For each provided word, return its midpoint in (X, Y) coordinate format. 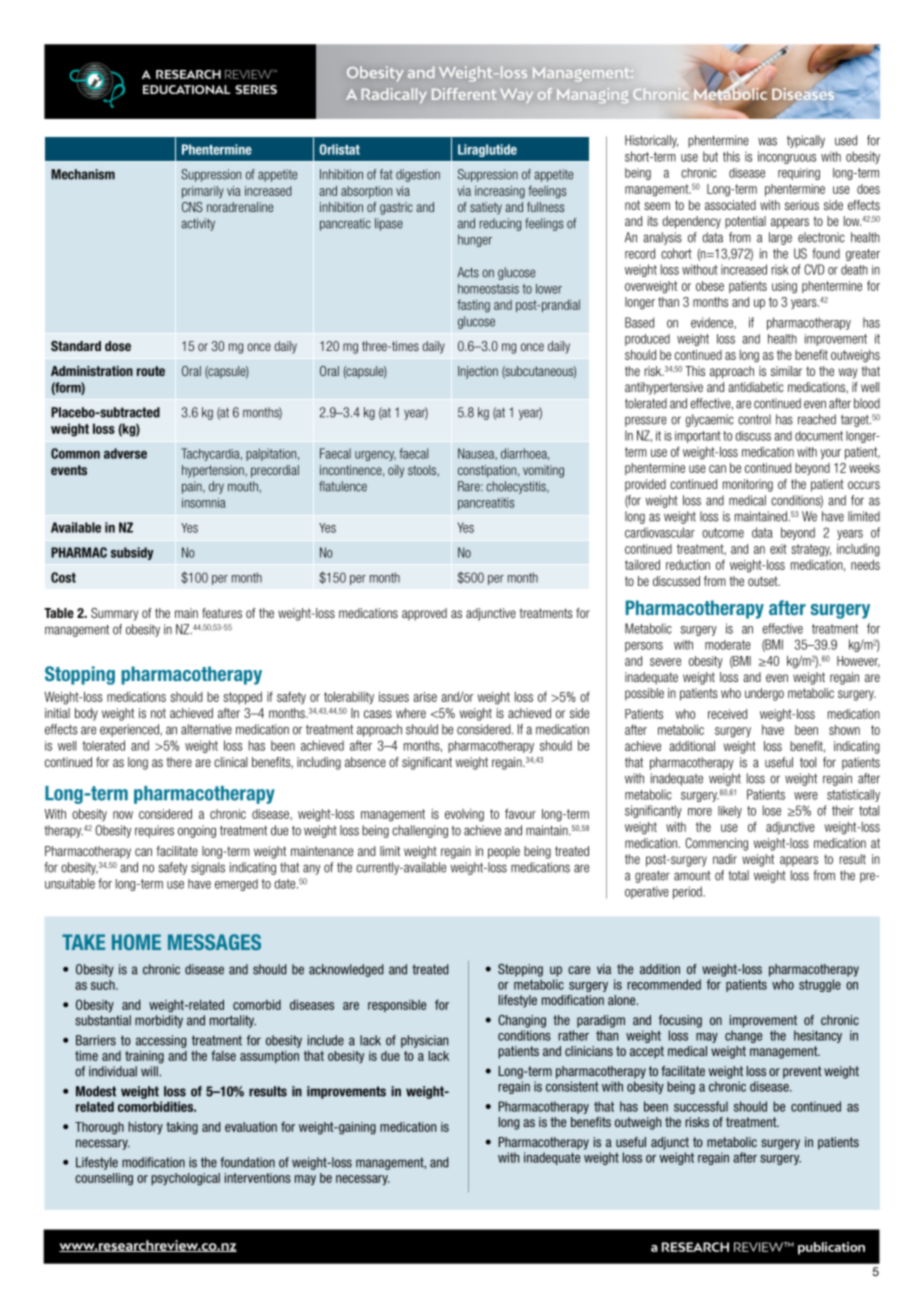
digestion (418, 175)
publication (831, 1248)
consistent (572, 1086)
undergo (764, 694)
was (767, 141)
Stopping (80, 675)
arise (425, 696)
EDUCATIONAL (186, 89)
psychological (185, 1179)
